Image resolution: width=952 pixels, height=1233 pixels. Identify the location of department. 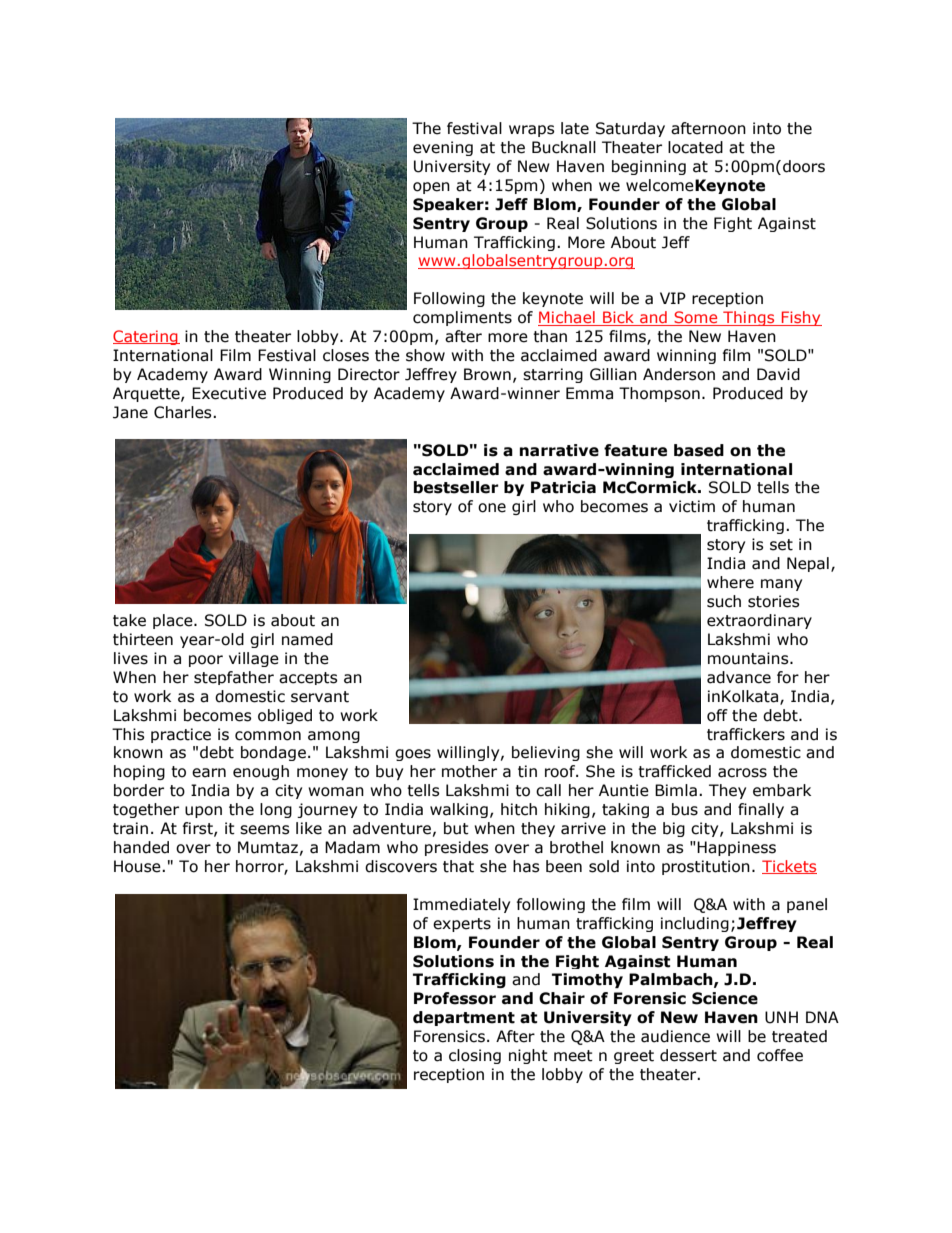
(464, 1018).
